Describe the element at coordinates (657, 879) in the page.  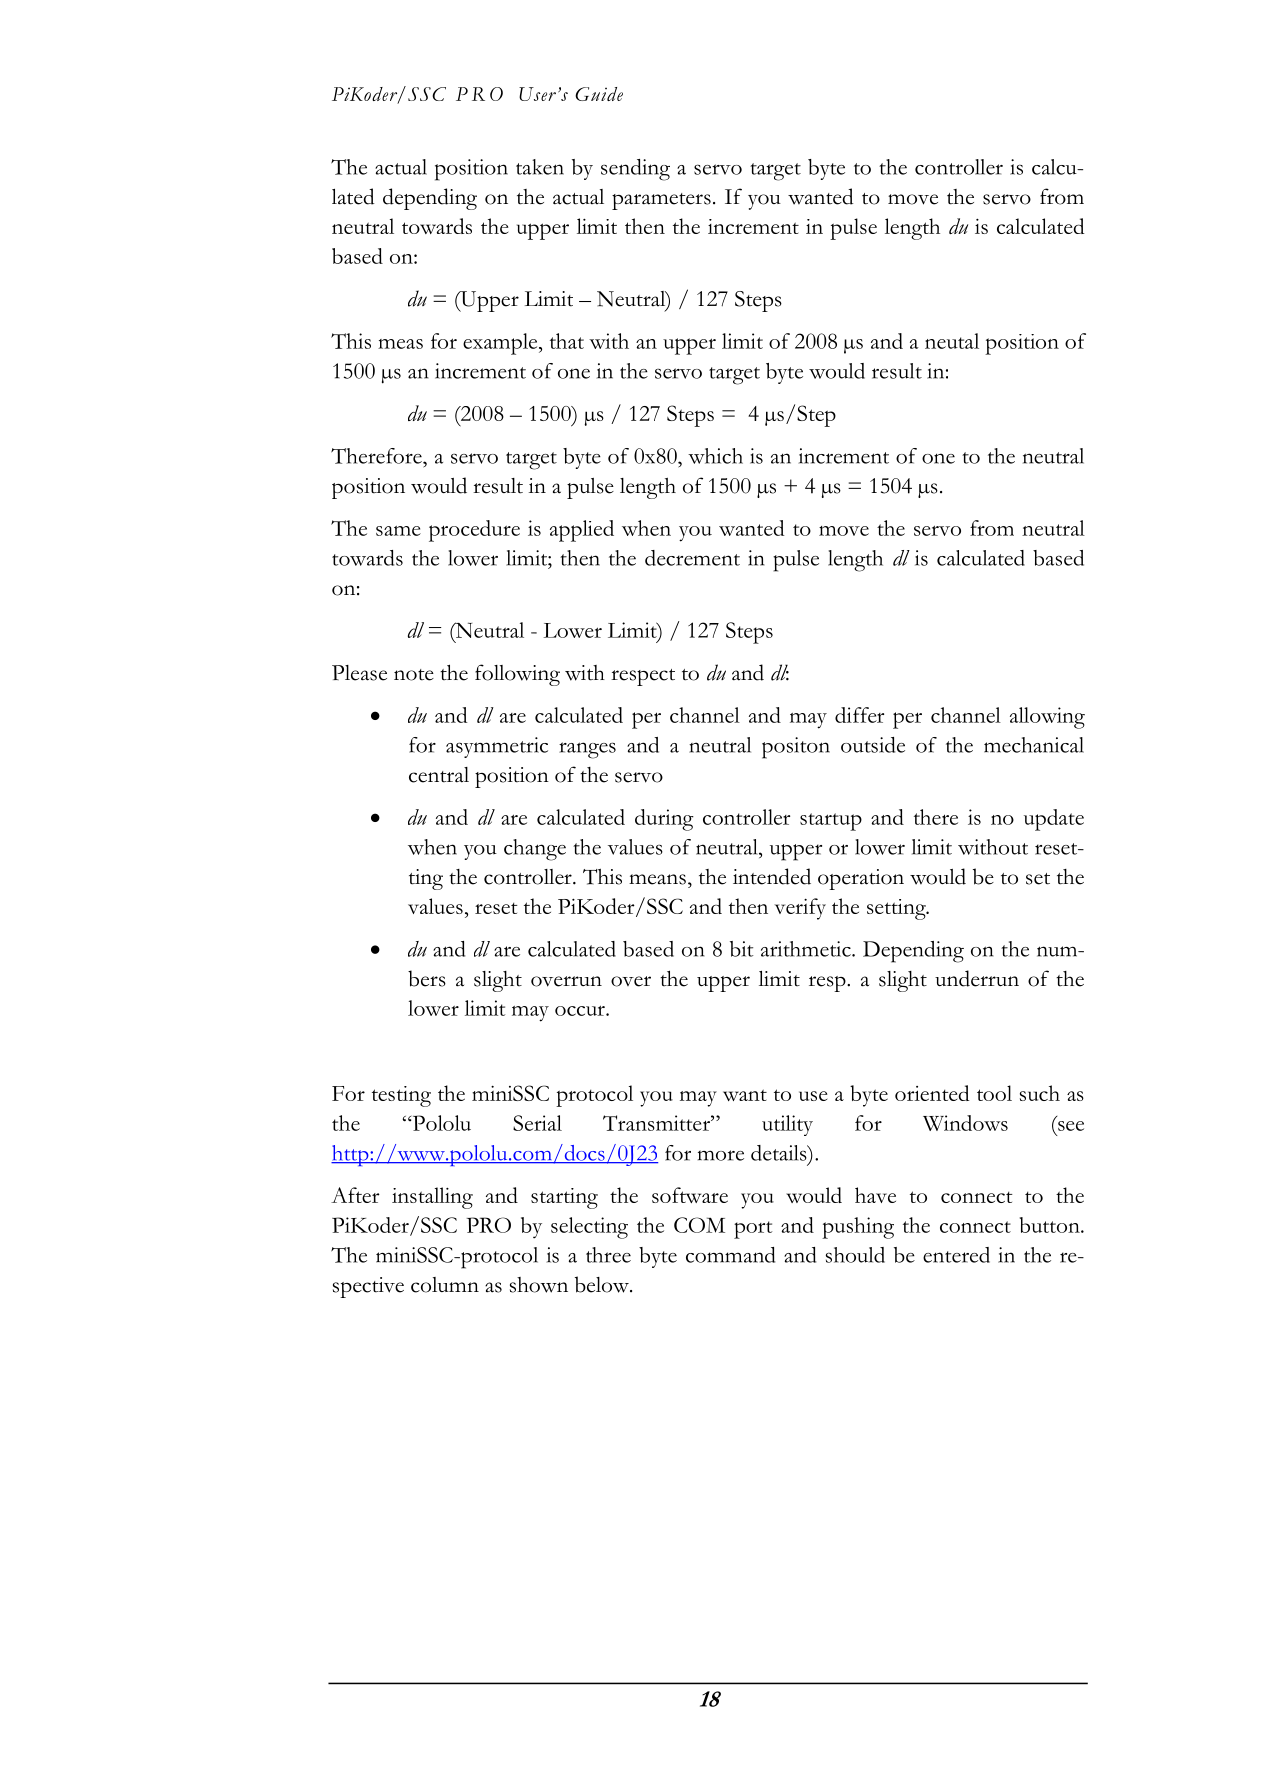
I see `means` at that location.
